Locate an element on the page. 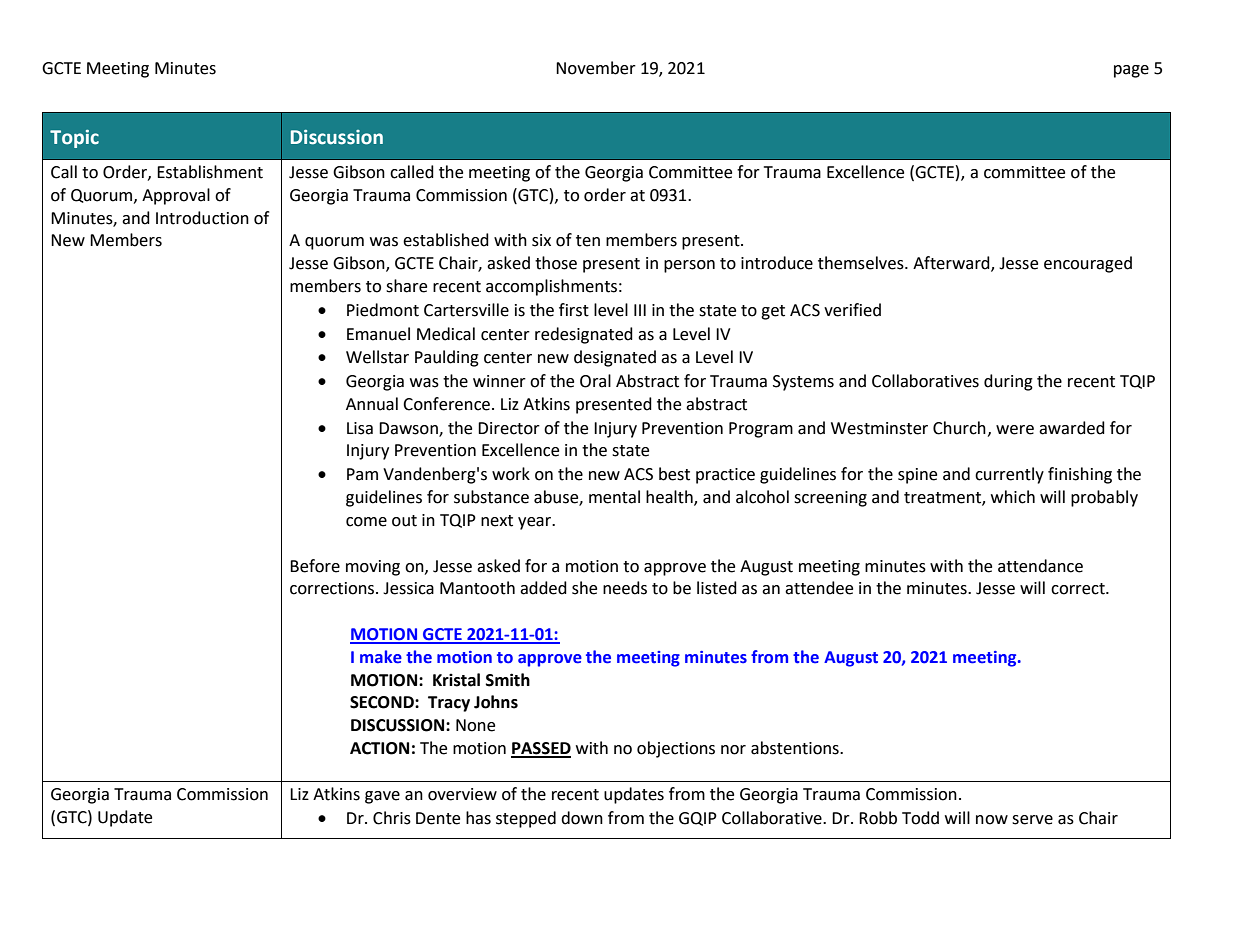  gave is located at coordinates (382, 797).
